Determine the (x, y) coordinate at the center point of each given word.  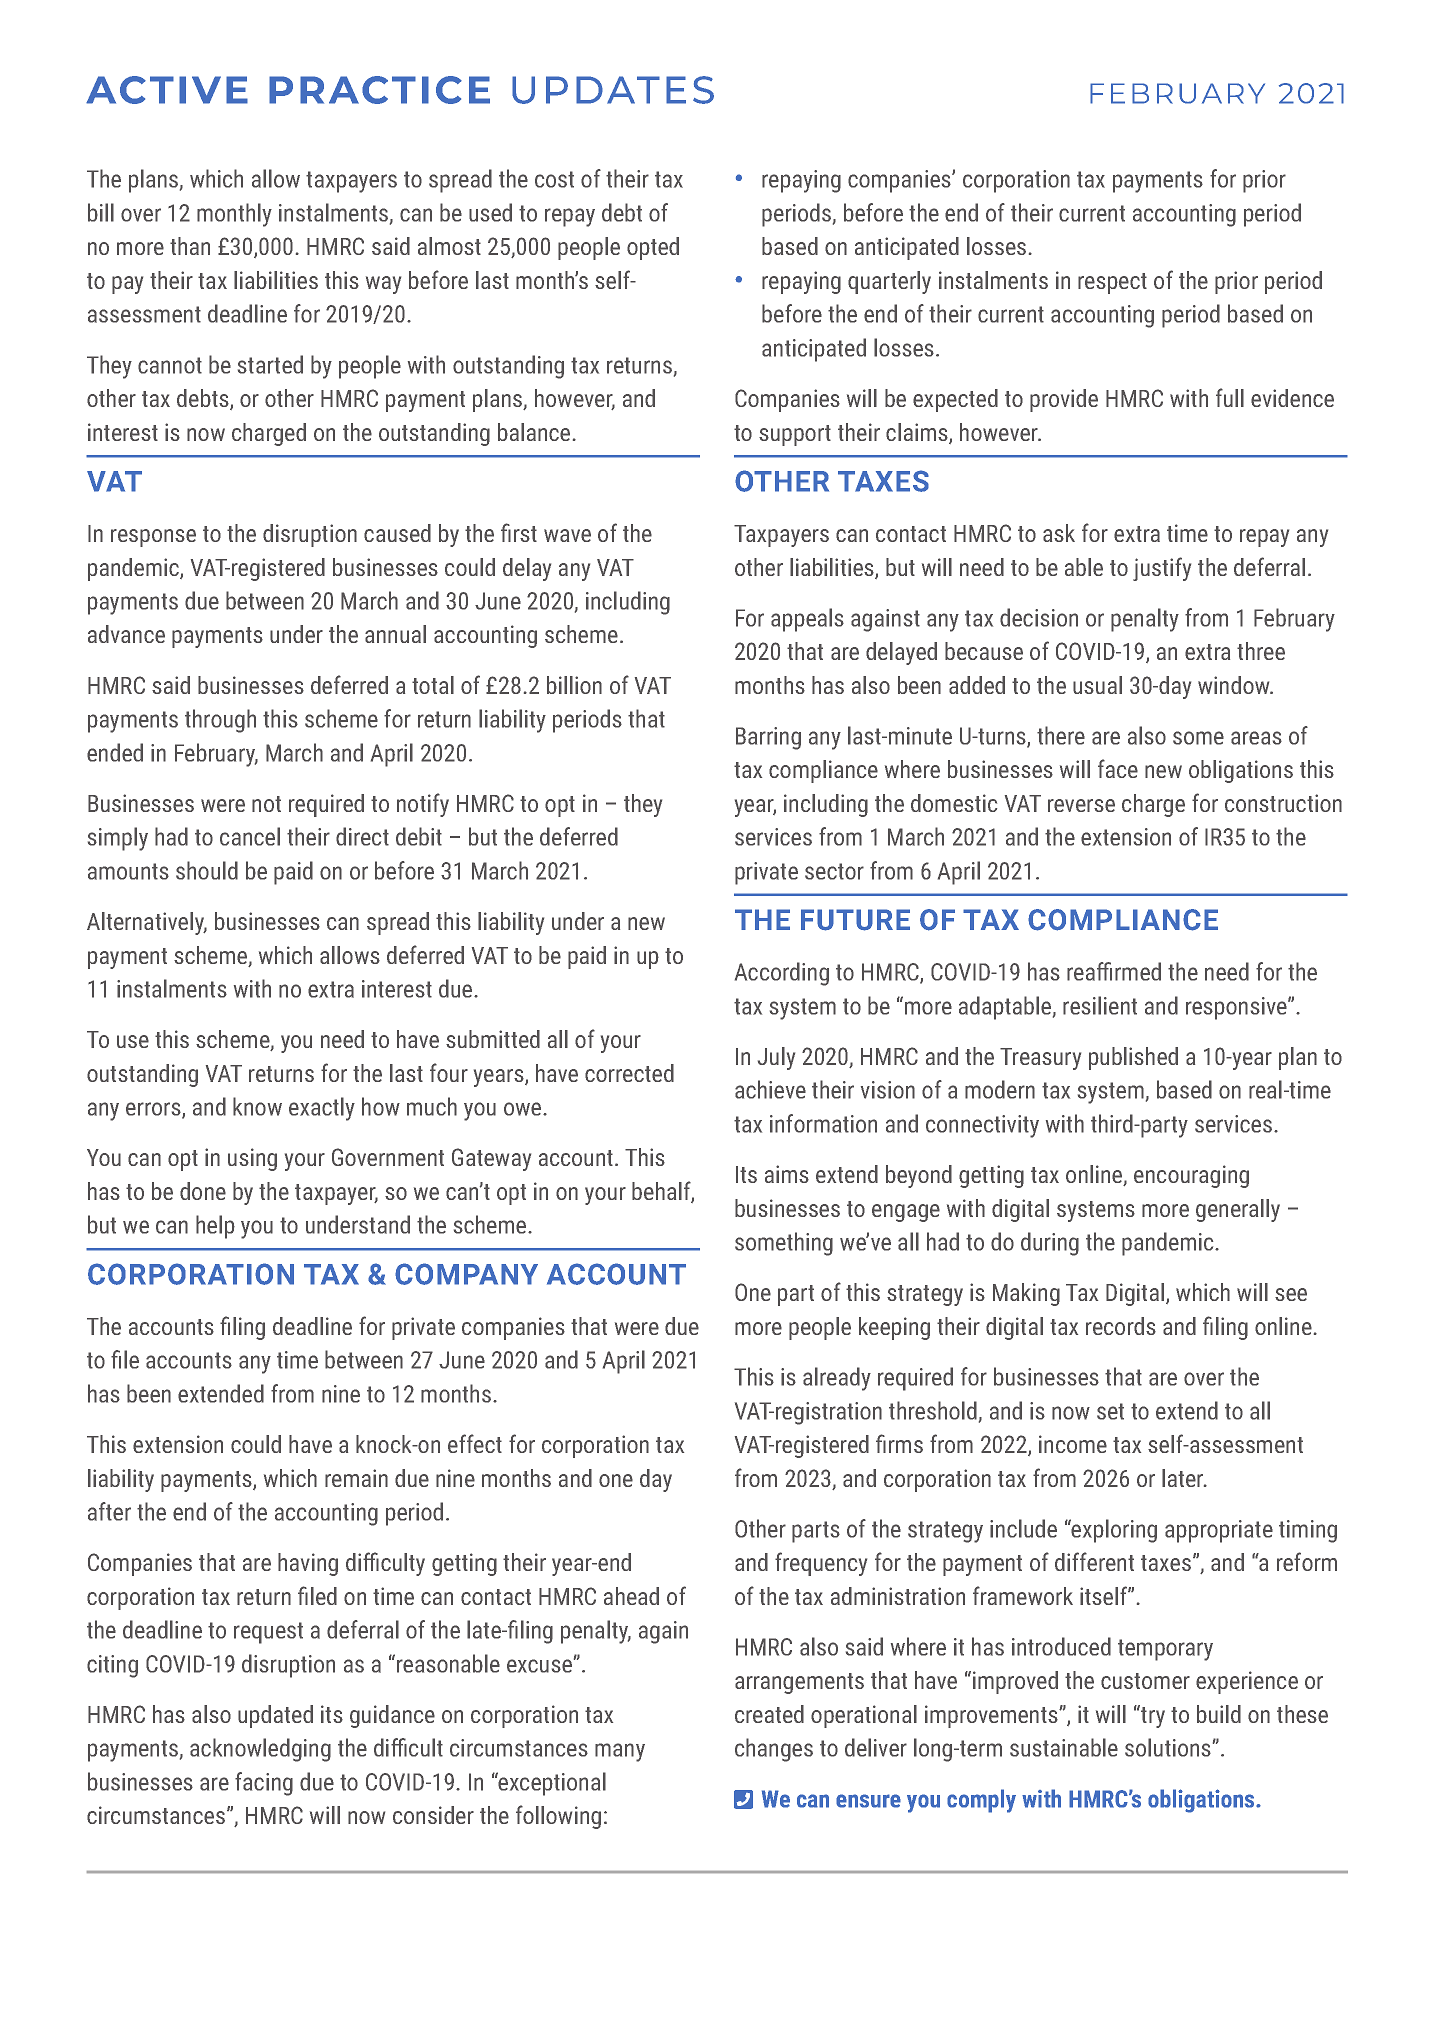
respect (1112, 283)
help (215, 1227)
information (823, 1123)
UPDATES (613, 90)
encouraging (1191, 1176)
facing (264, 1784)
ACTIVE (167, 90)
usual (1097, 685)
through (220, 721)
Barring (768, 738)
